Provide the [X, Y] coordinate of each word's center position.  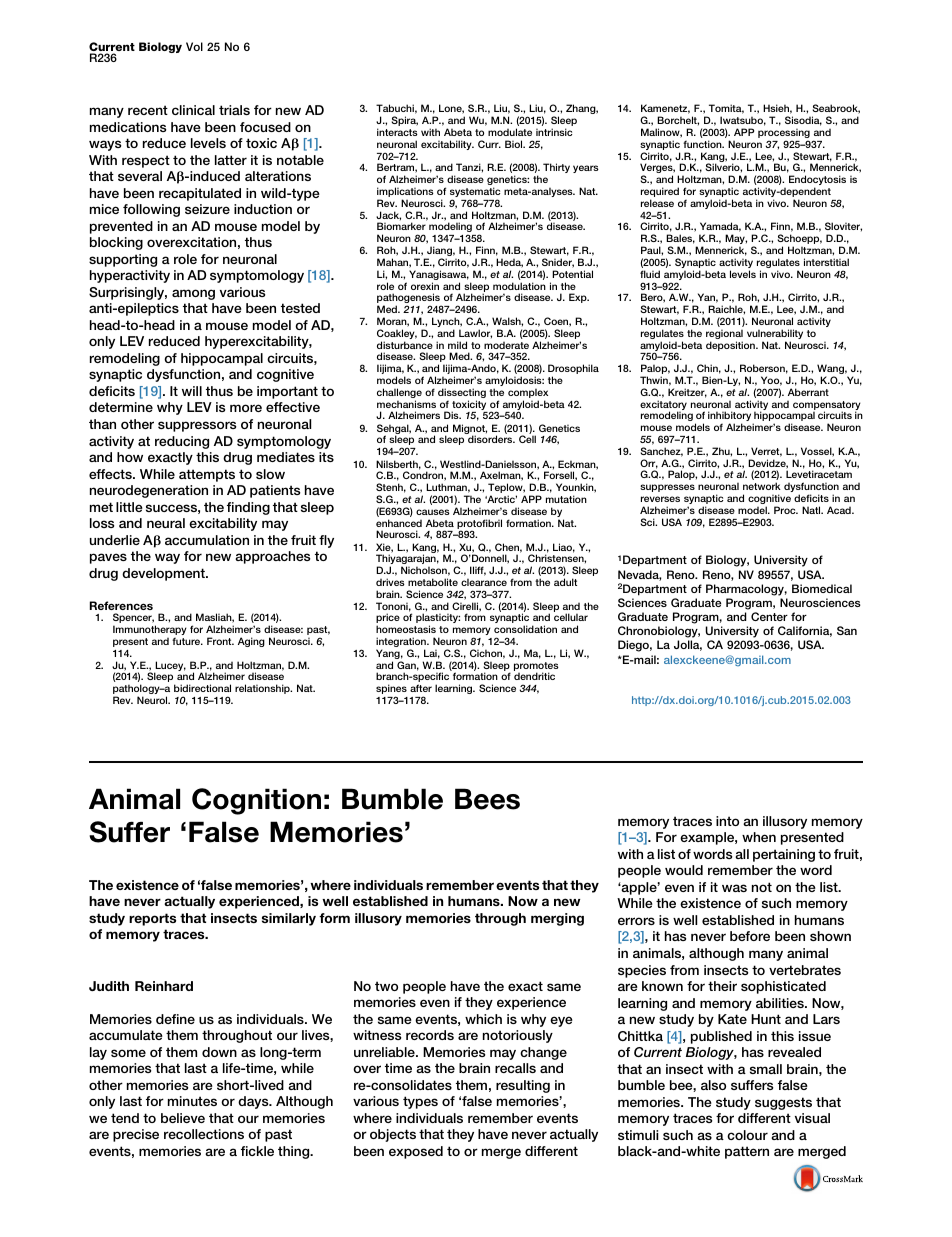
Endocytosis [817, 181]
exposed [416, 1152]
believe [183, 1118]
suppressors [197, 426]
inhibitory [729, 417]
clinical [193, 110]
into [727, 821]
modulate [510, 132]
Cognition [256, 801]
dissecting [462, 394]
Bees [487, 799]
